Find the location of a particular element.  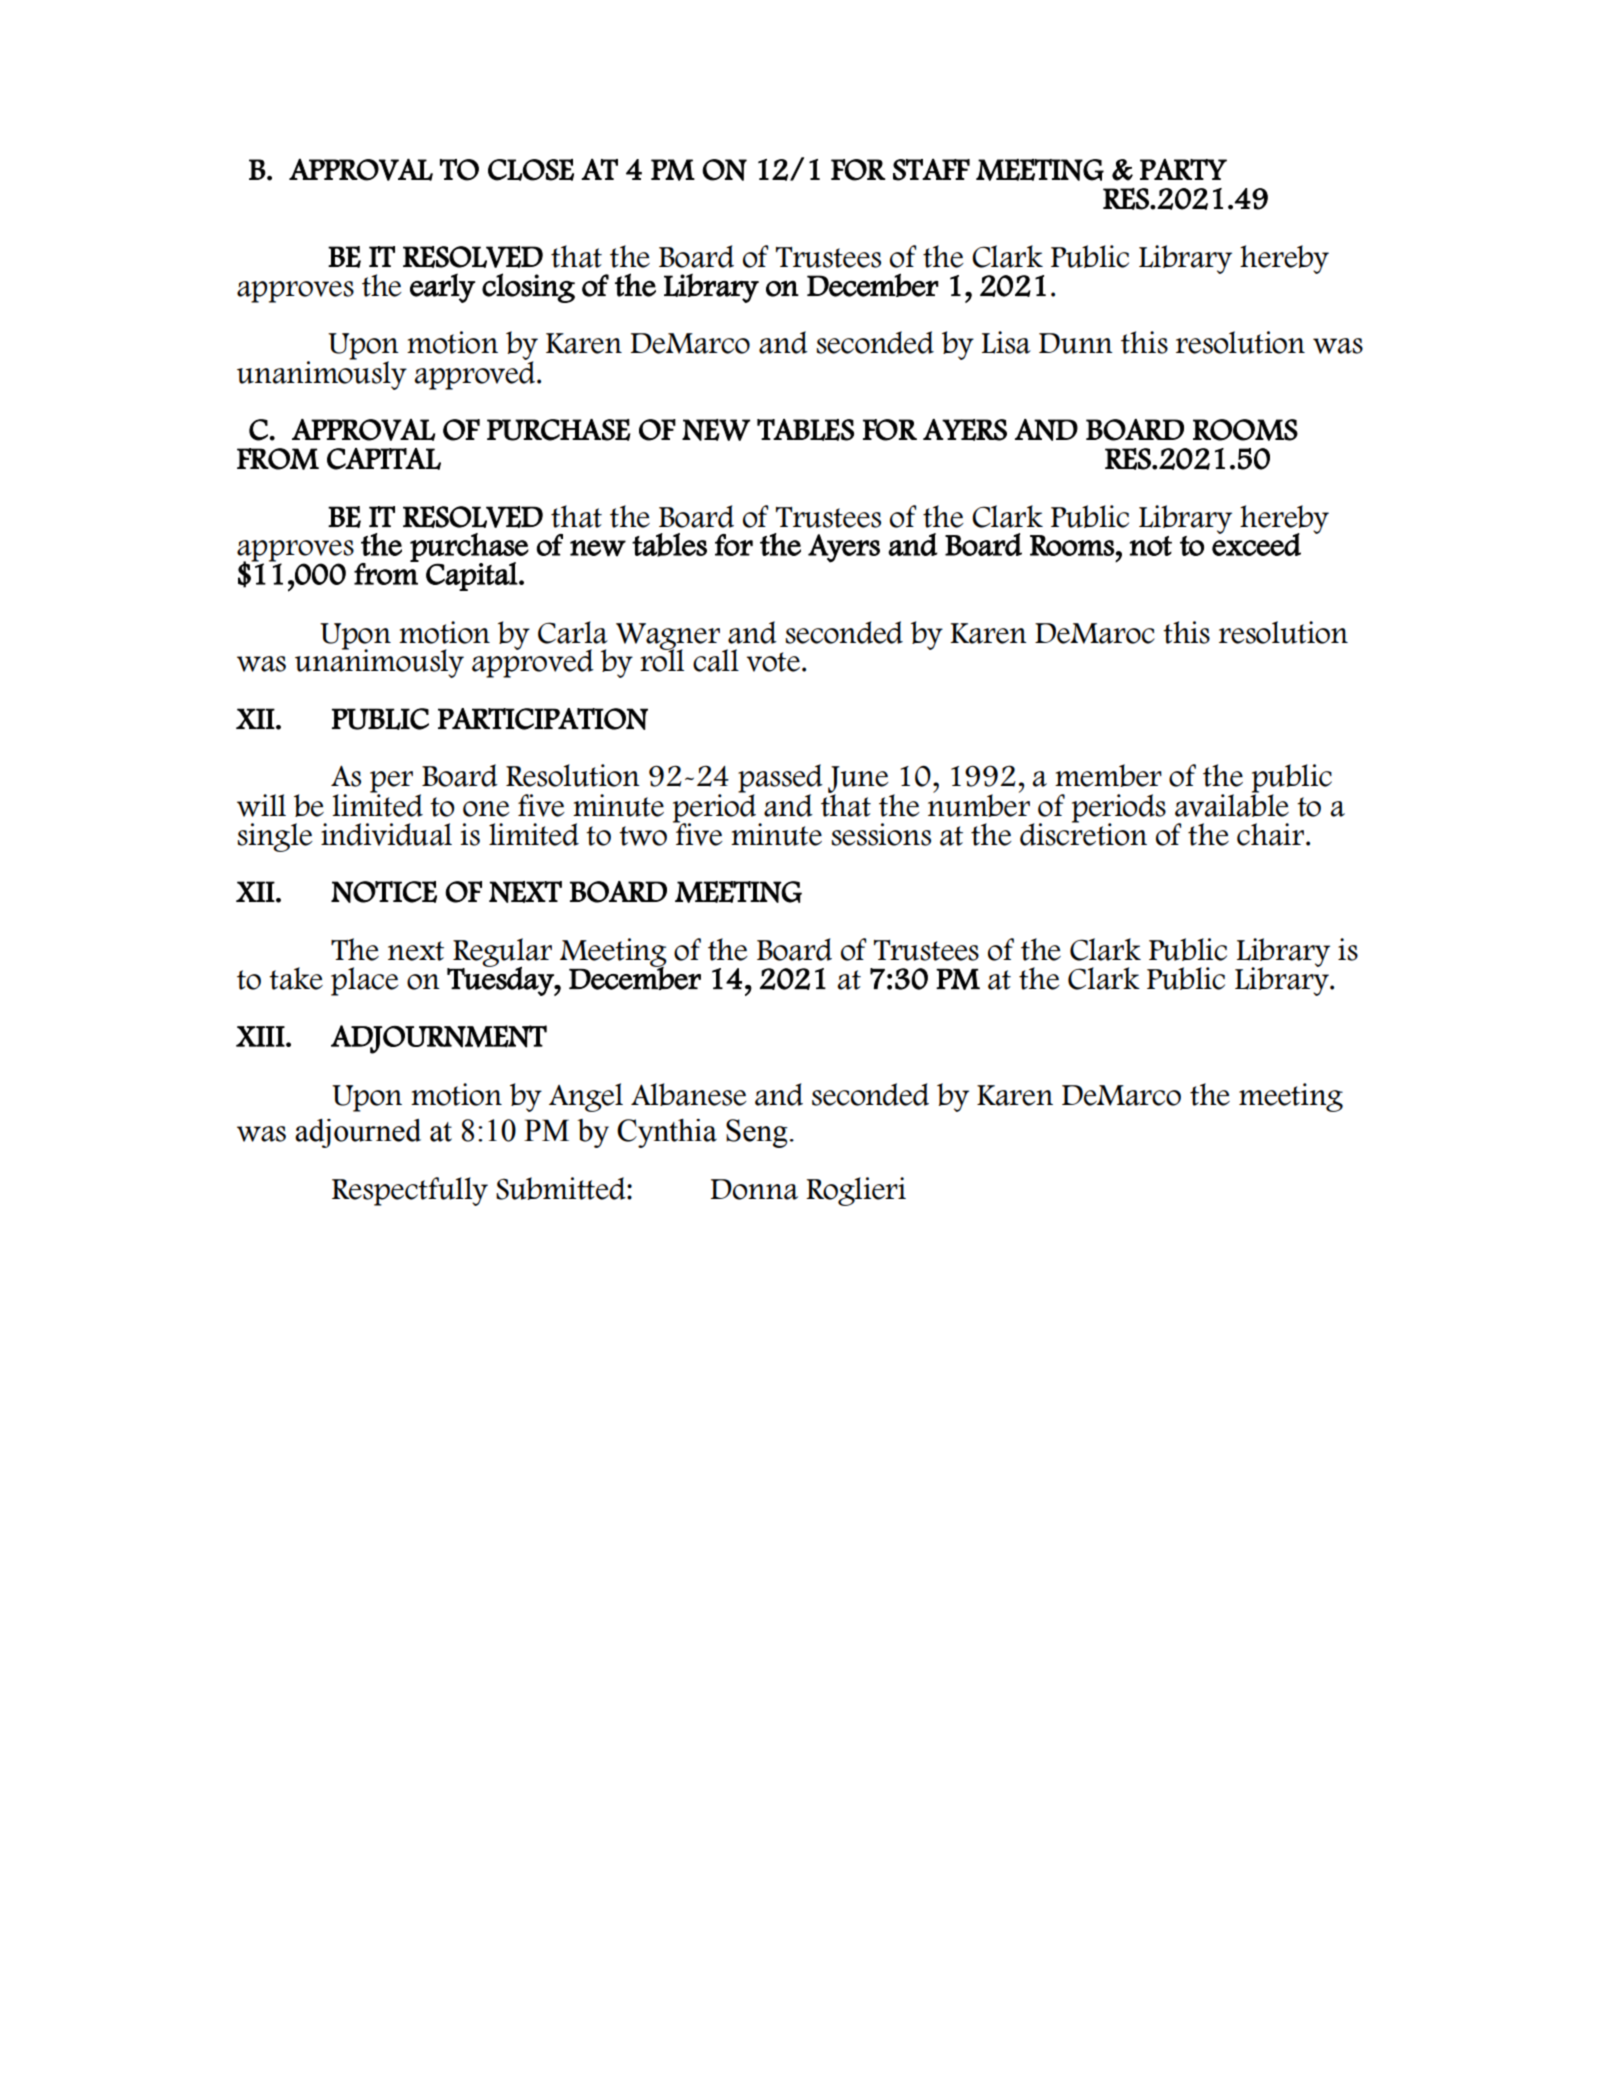

vote is located at coordinates (773, 662).
